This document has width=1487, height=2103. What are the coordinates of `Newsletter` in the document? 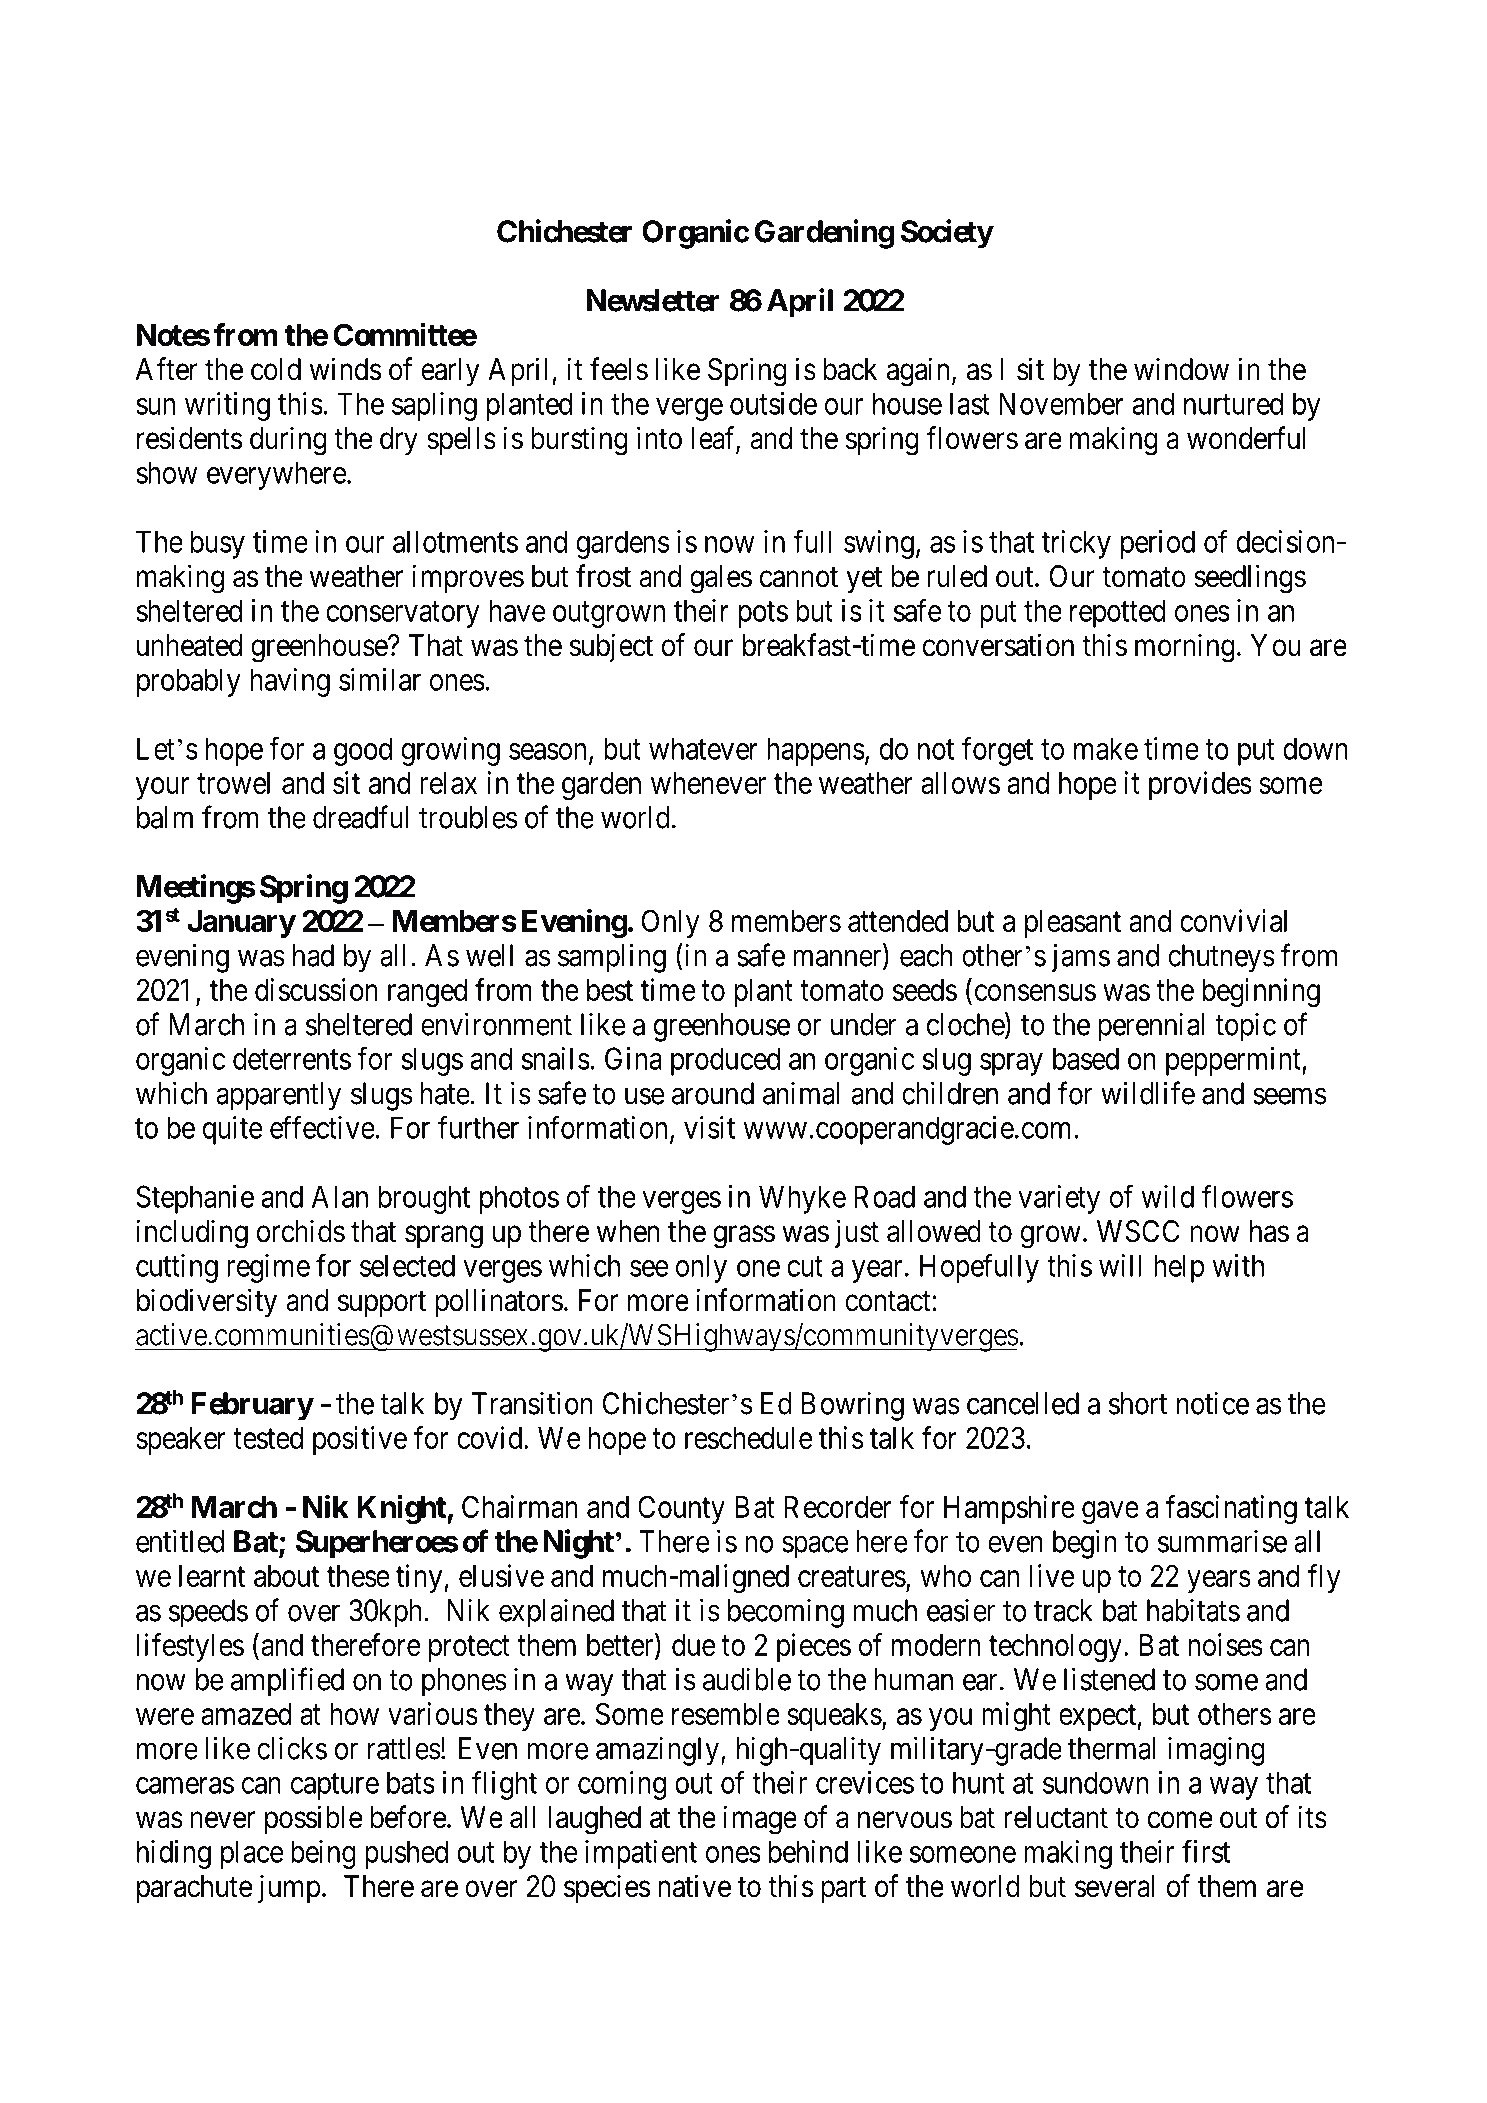 It's located at (653, 300).
